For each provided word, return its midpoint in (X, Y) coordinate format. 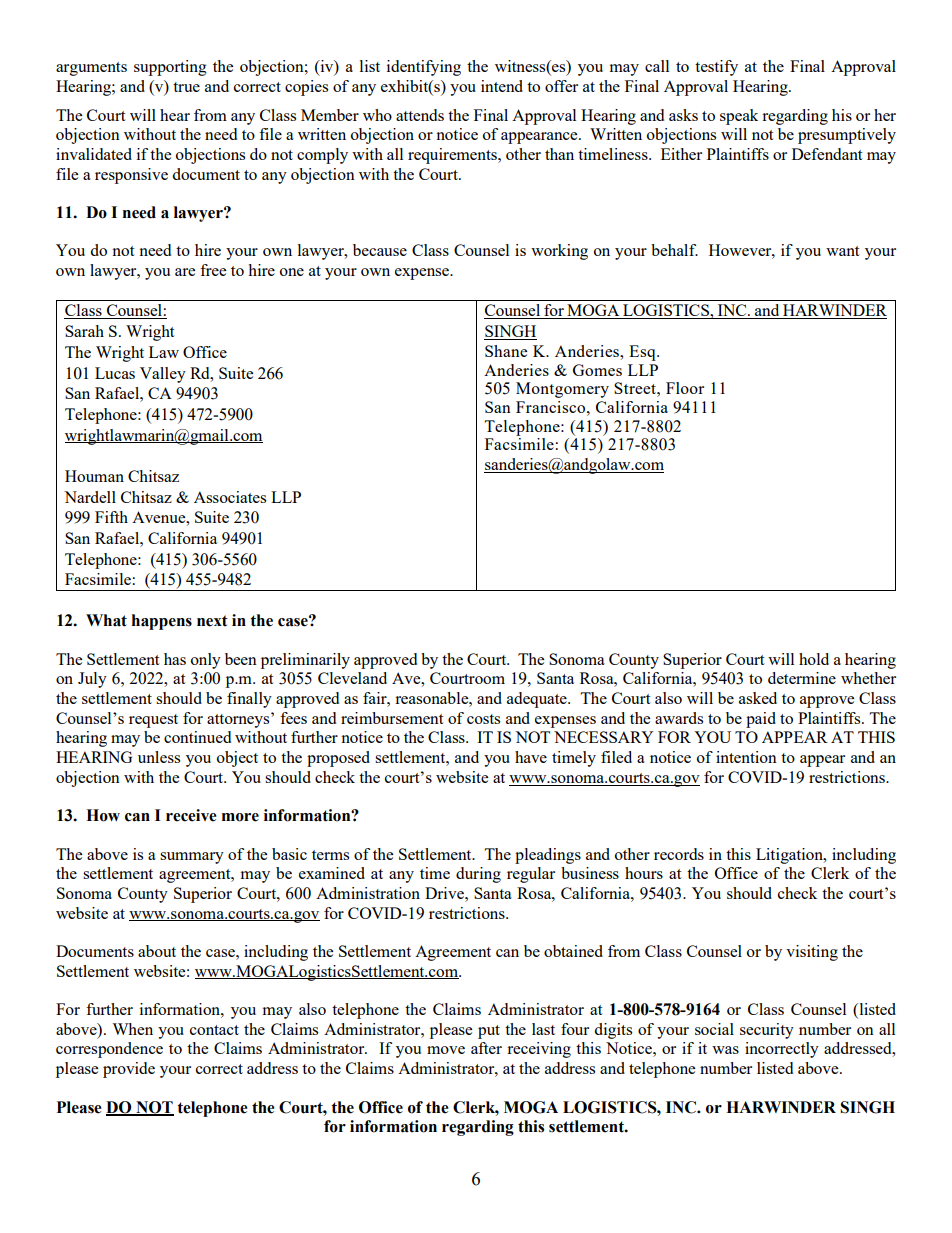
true (186, 87)
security (767, 1031)
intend (502, 86)
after (486, 1048)
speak (739, 117)
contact (214, 1030)
